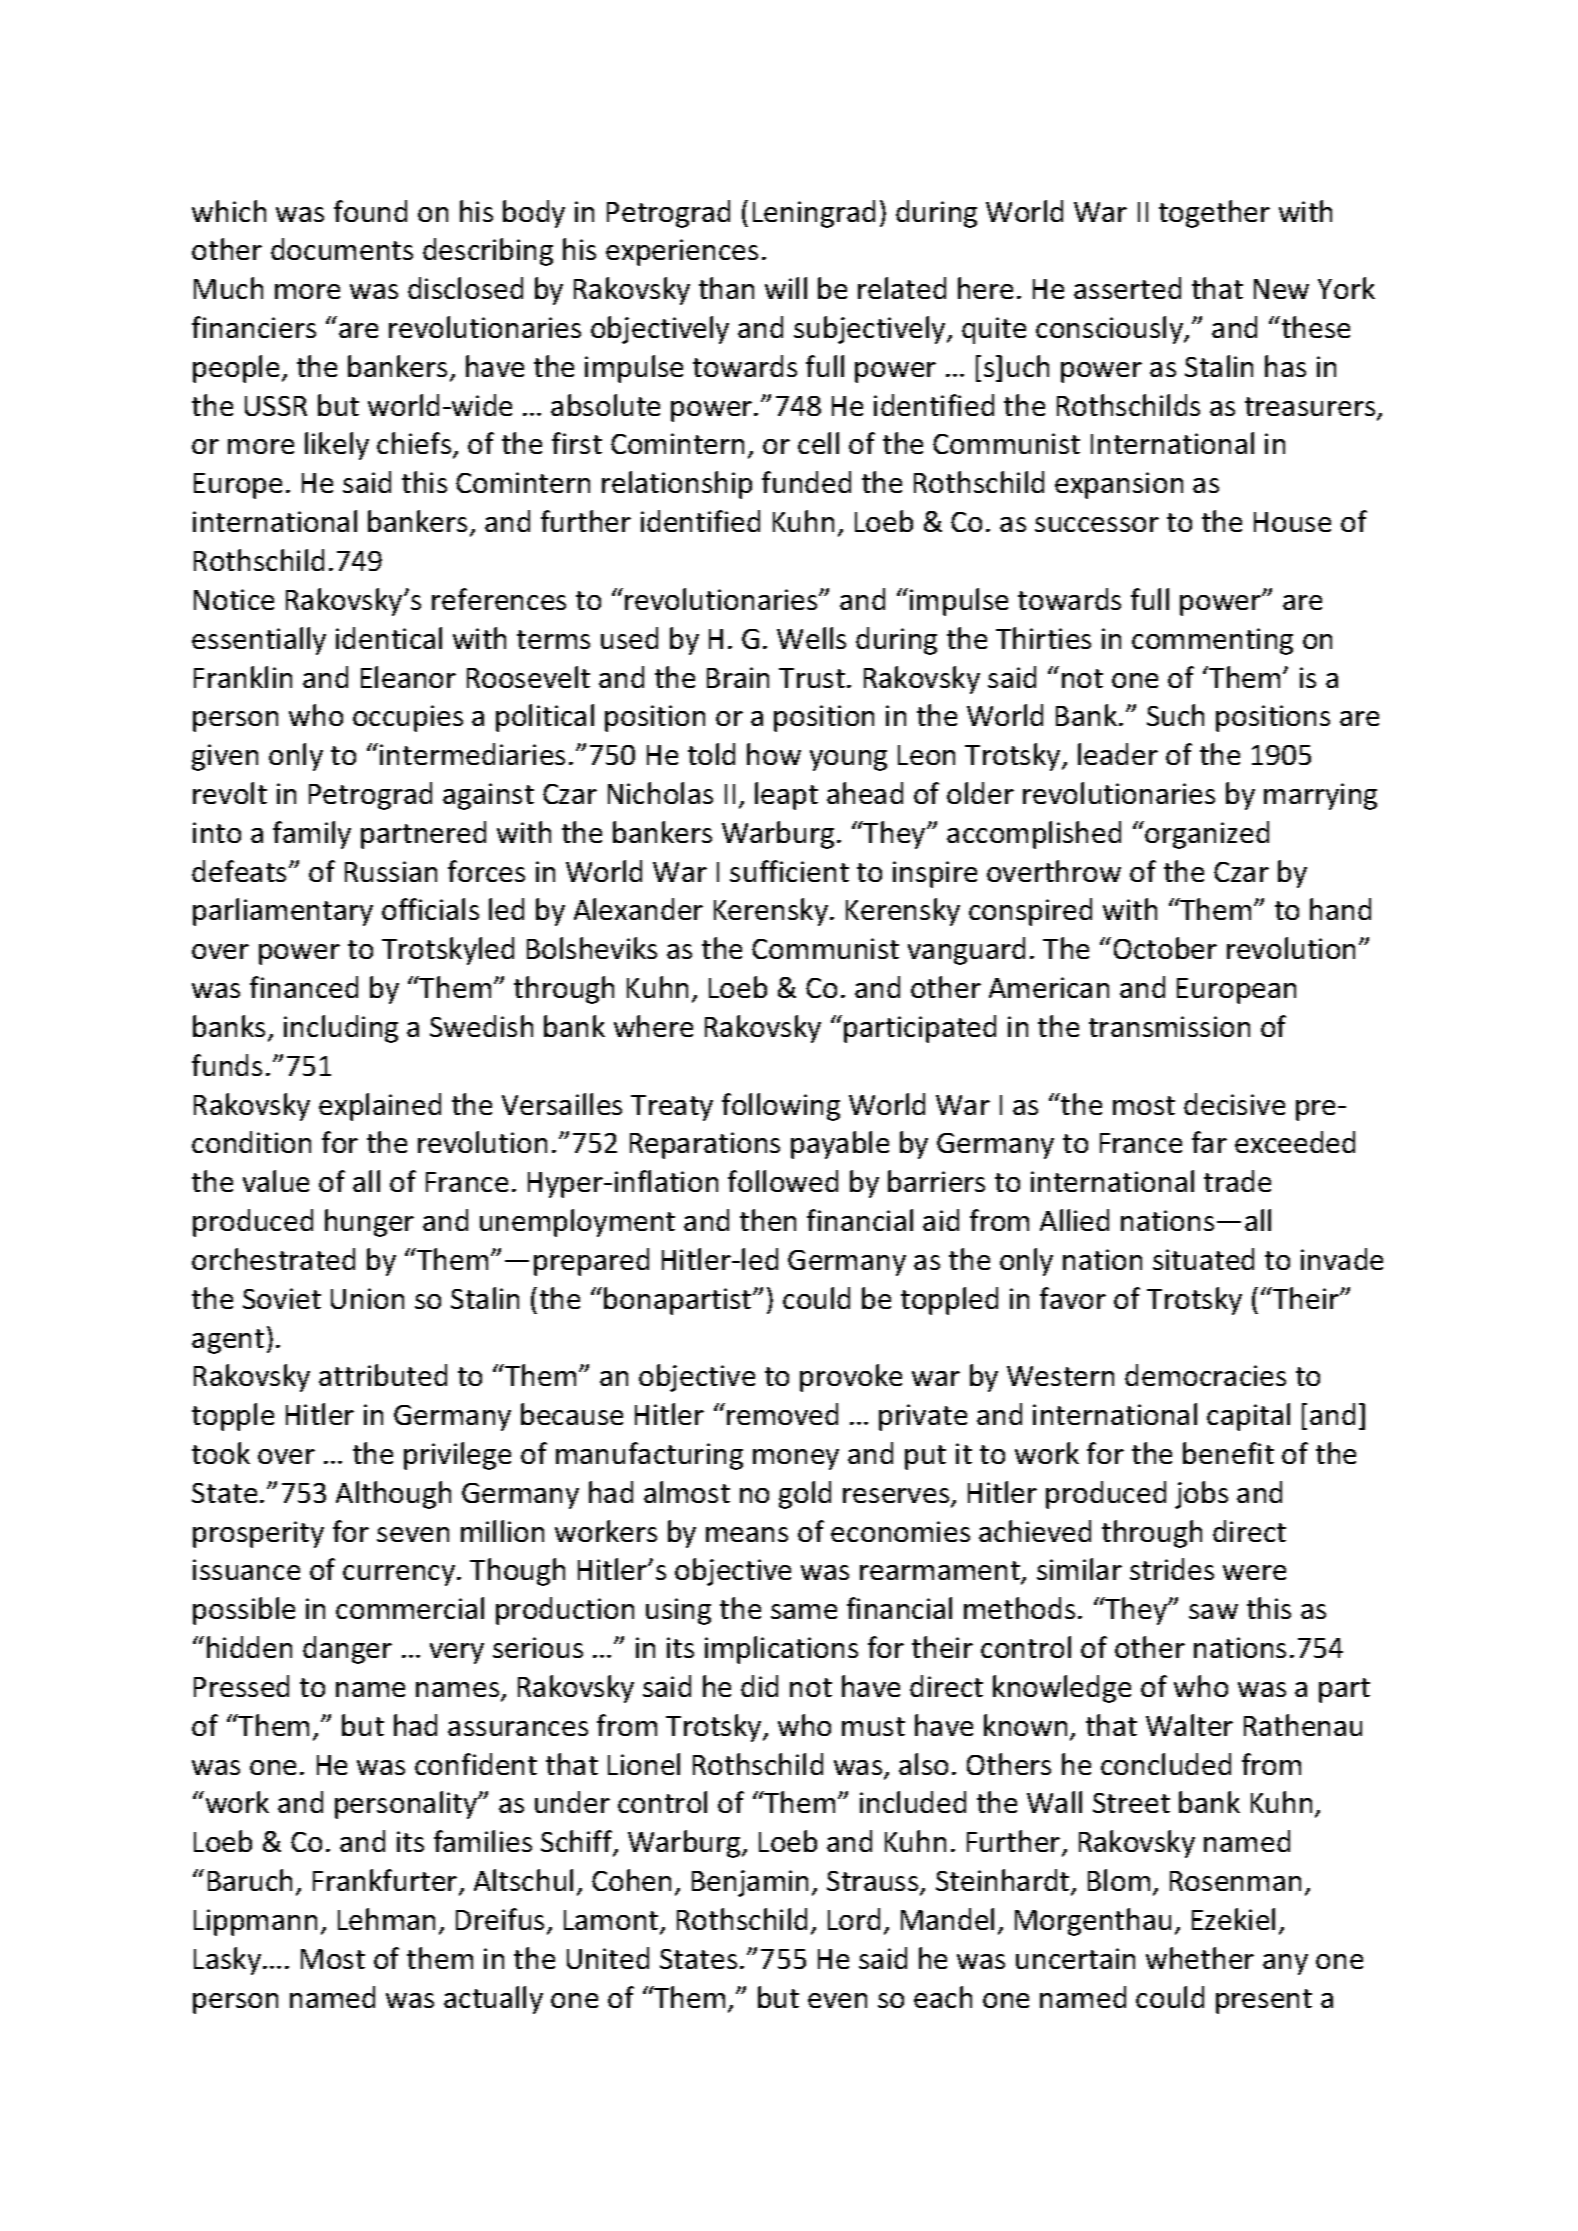 This screenshot has width=1578, height=2231. Describe the element at coordinates (1200, 1958) in the screenshot. I see `whether` at that location.
